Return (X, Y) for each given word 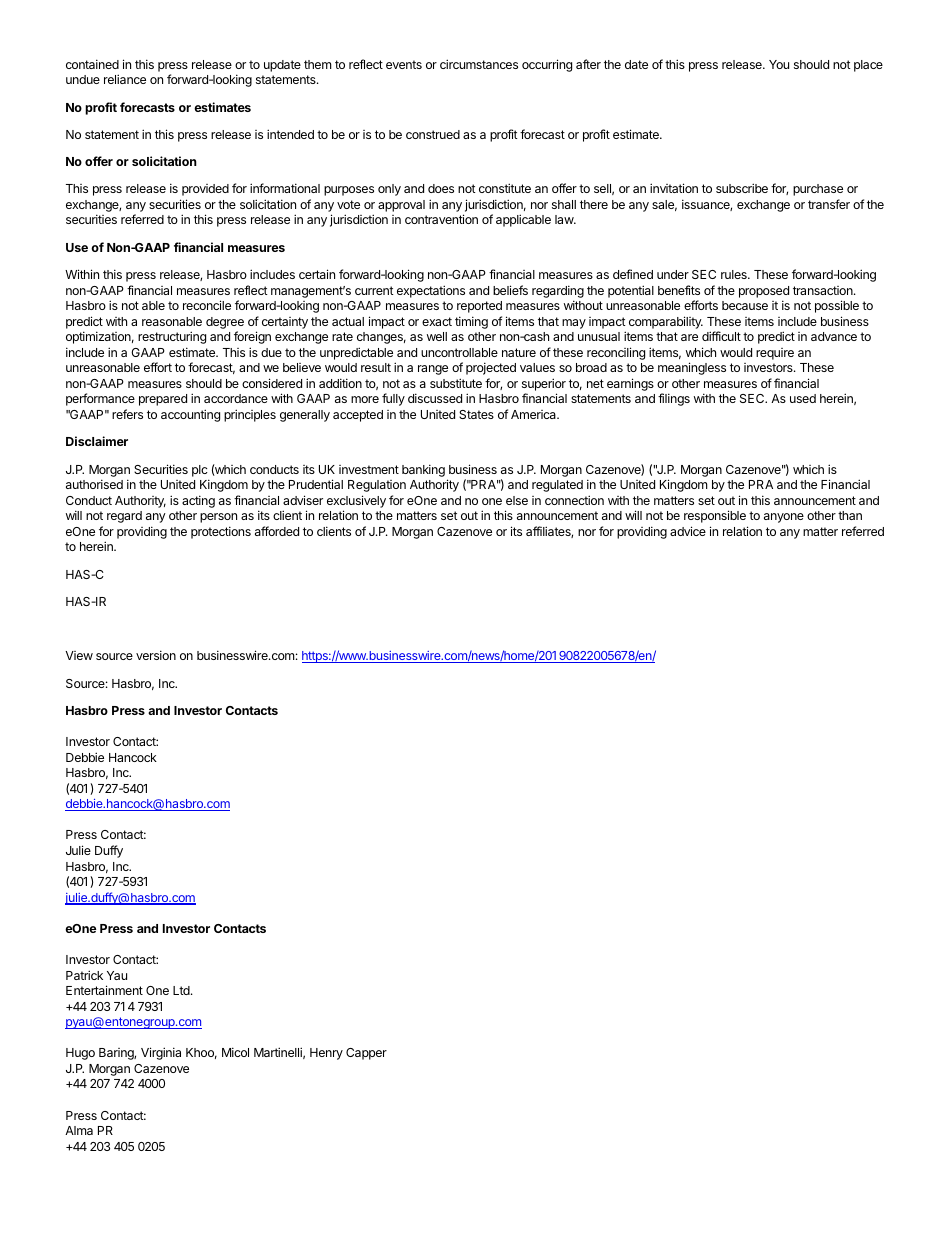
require (775, 354)
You (779, 64)
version (156, 655)
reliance (125, 79)
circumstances (479, 64)
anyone (784, 518)
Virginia (161, 1053)
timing (471, 322)
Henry (326, 1054)
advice (688, 531)
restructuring (172, 337)
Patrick (84, 975)
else (517, 500)
